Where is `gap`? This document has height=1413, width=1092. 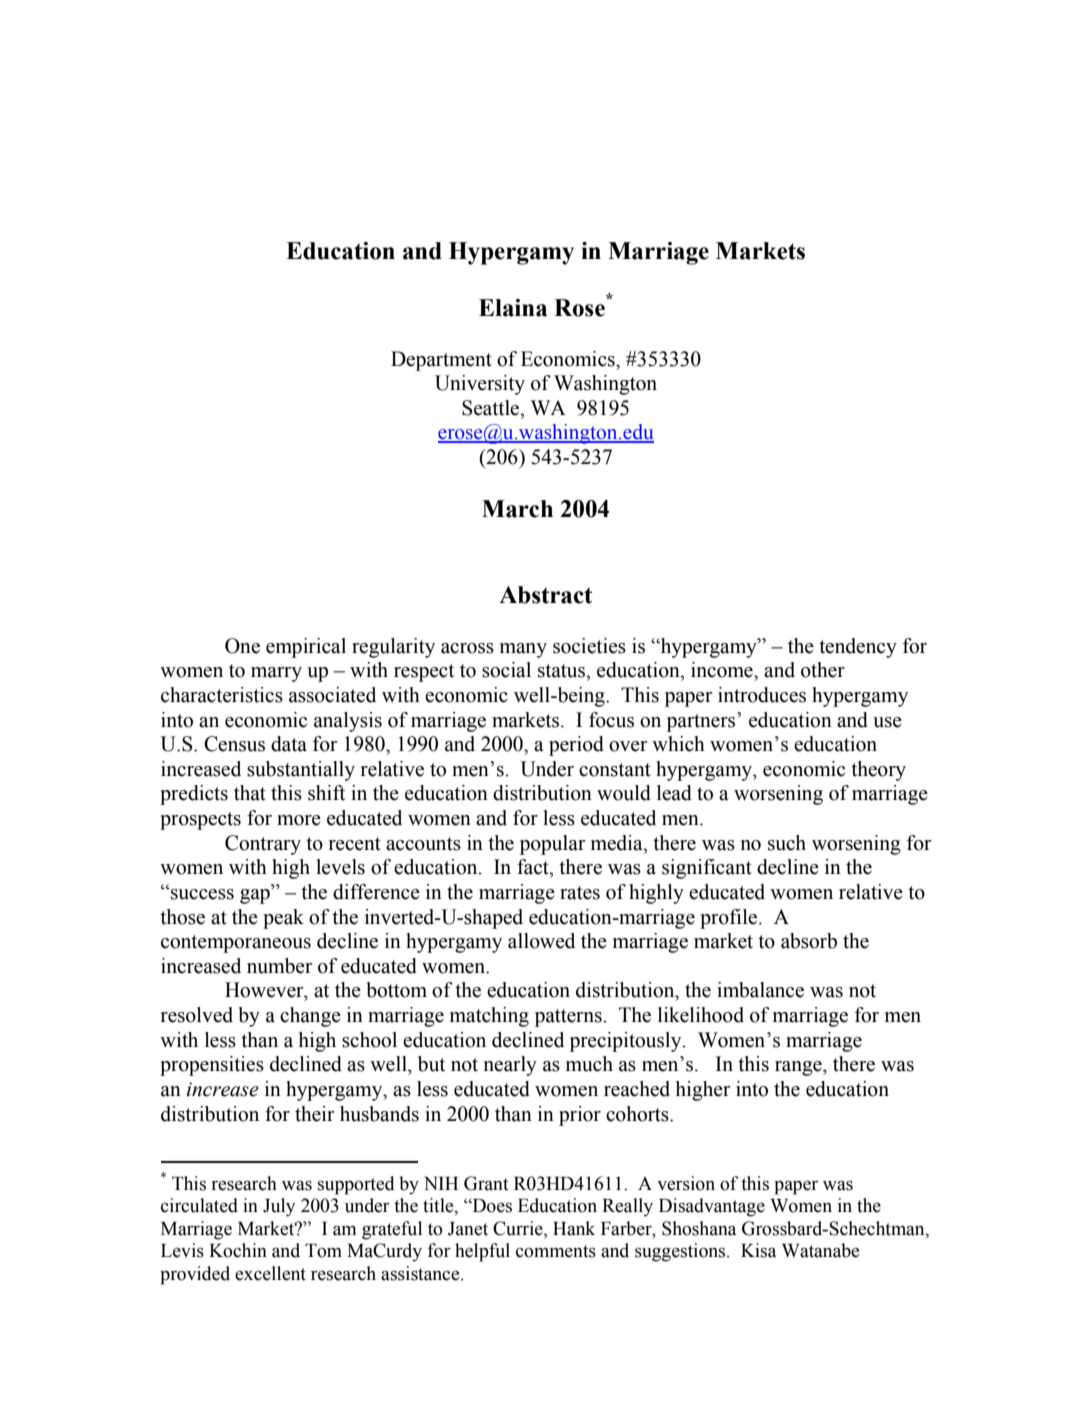 gap is located at coordinates (256, 896).
